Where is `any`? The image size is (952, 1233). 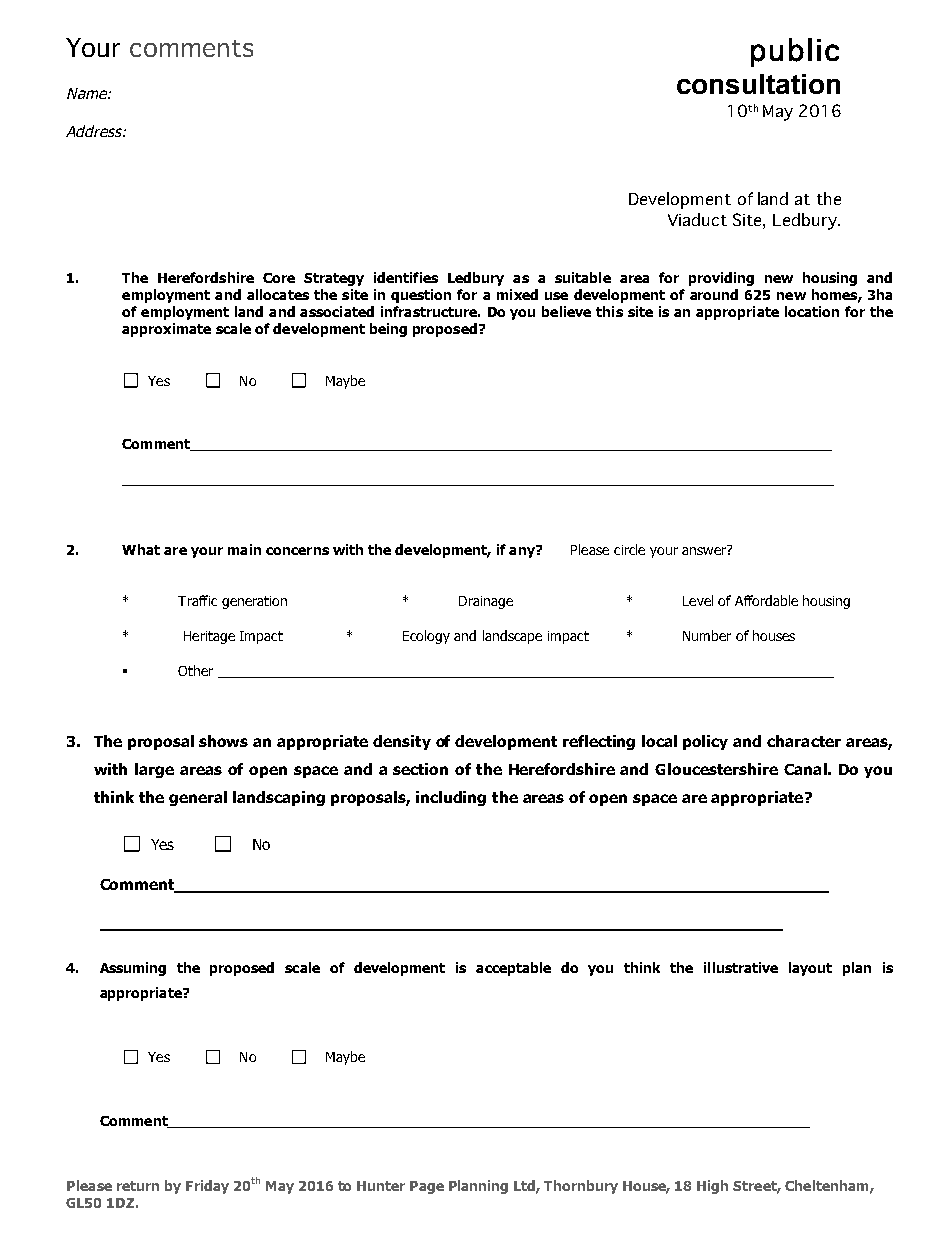
any is located at coordinates (523, 551).
